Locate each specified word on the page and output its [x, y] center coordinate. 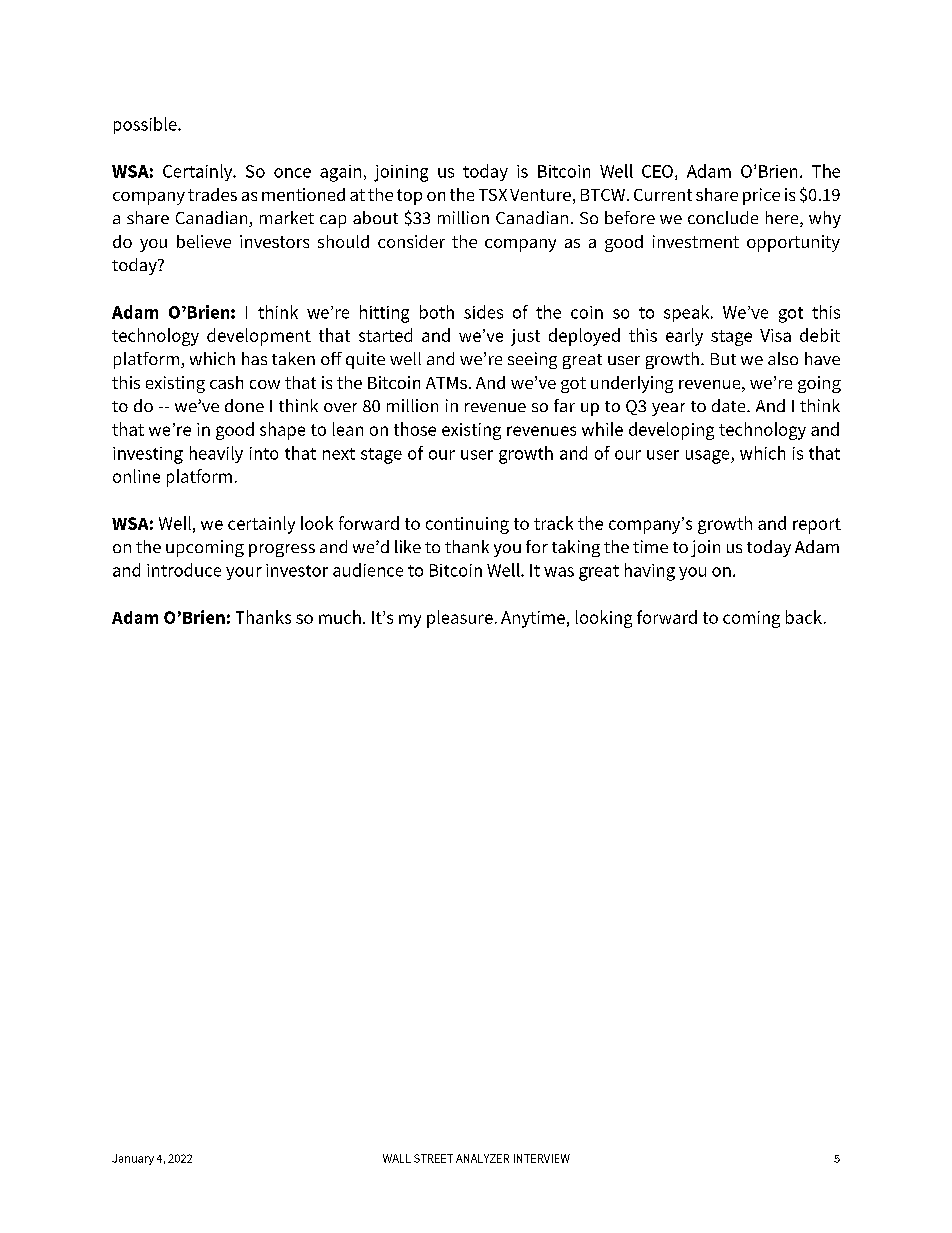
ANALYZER [482, 1158]
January [133, 1159]
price [761, 196]
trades [212, 194]
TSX [493, 195]
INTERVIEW [542, 1158]
